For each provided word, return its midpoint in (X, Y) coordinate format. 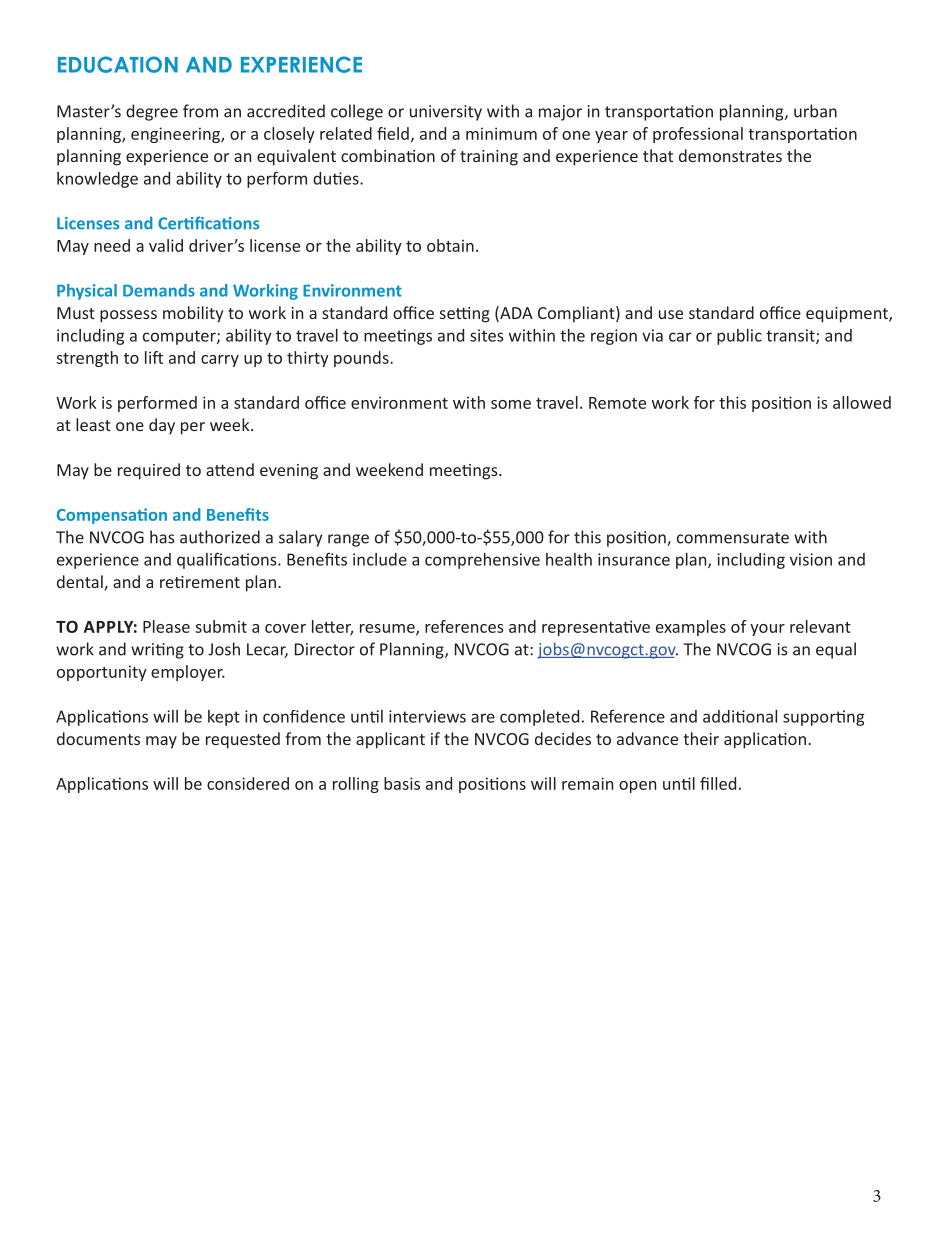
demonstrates (730, 155)
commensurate (733, 538)
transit (791, 336)
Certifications (208, 223)
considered (248, 783)
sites (486, 335)
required (149, 471)
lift (154, 357)
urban (815, 111)
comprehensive (482, 561)
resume (388, 629)
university (446, 113)
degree (152, 112)
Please (166, 626)
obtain (450, 245)
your (767, 630)
